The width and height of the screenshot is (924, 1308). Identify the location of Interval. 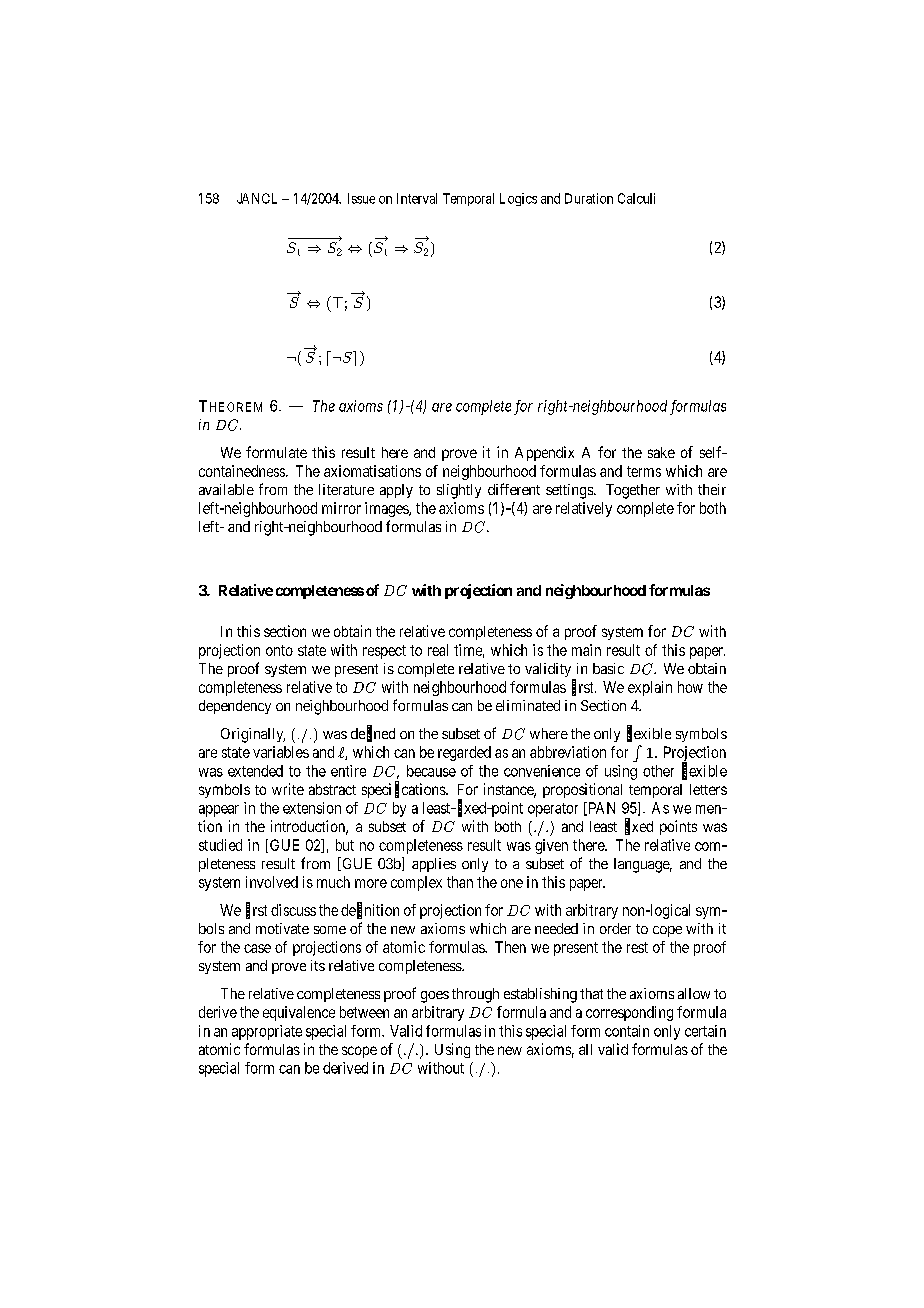
(417, 198).
